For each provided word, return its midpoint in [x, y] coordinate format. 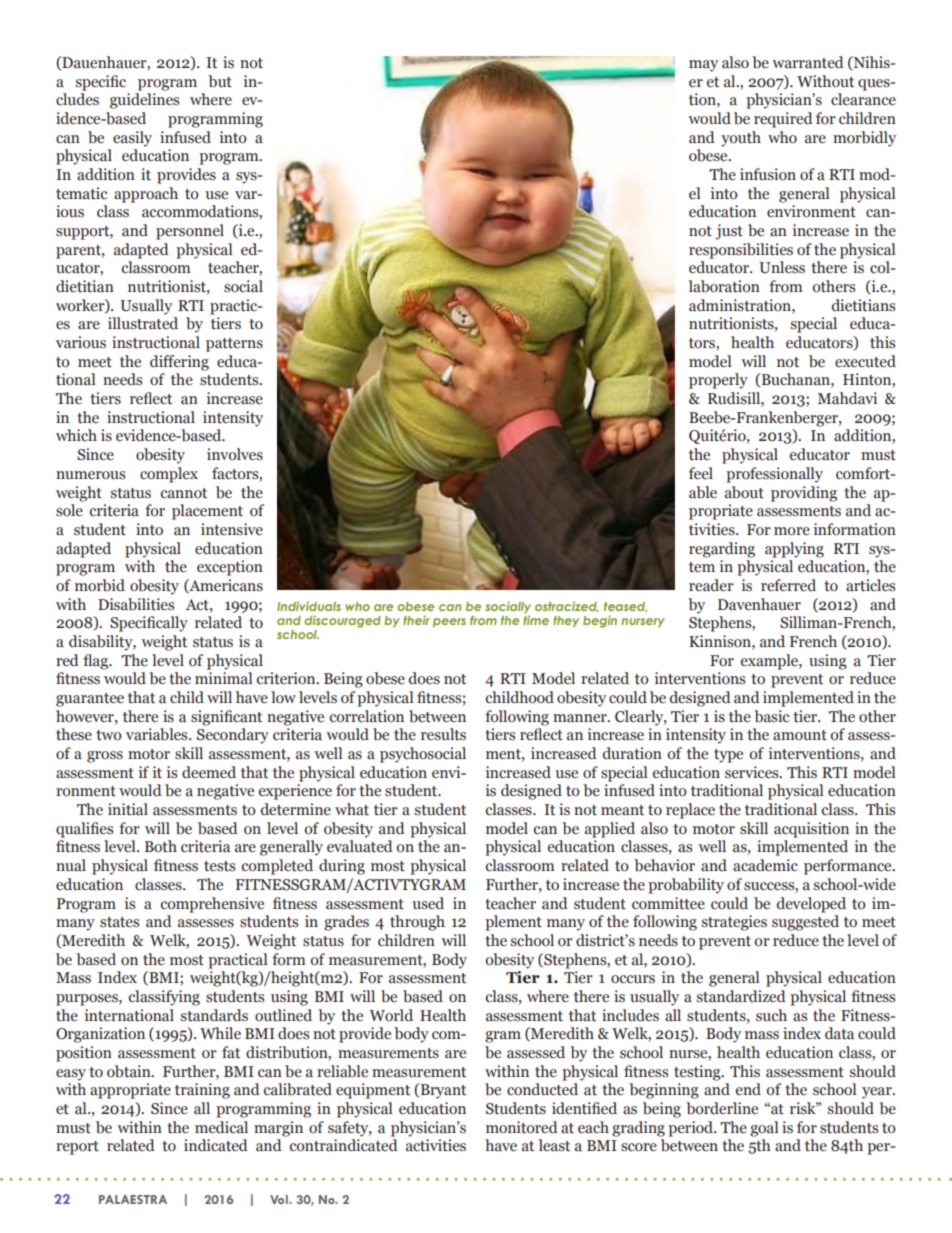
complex [169, 475]
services [753, 772]
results [443, 734]
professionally [774, 475]
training [202, 1091]
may [703, 66]
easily [132, 139]
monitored [522, 1127]
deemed [209, 772]
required [783, 120]
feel [701, 473]
